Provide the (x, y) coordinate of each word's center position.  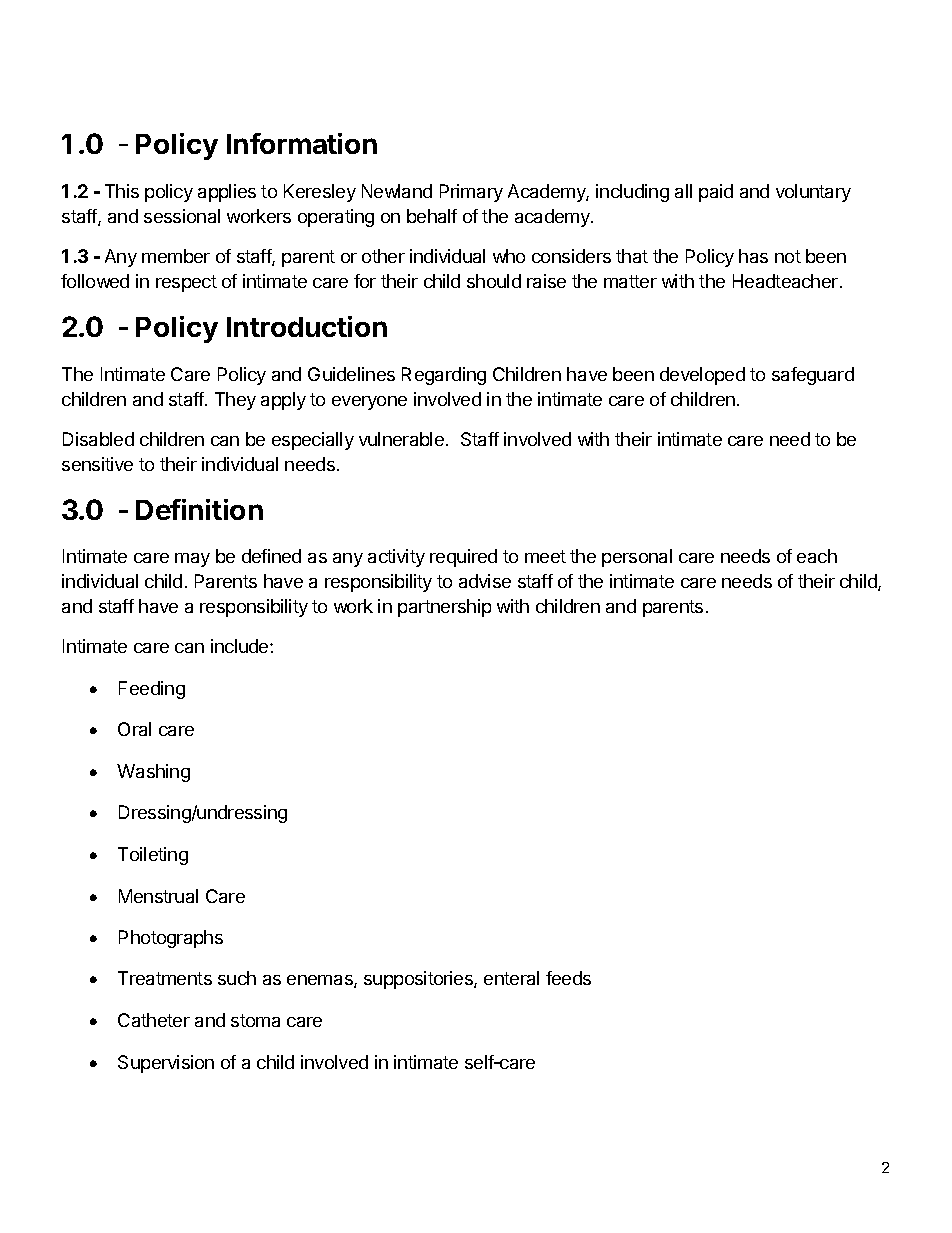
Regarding (444, 376)
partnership (444, 608)
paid (716, 193)
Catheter (154, 1020)
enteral (511, 978)
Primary (471, 193)
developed (702, 376)
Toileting (153, 856)
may (192, 560)
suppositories (419, 980)
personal (637, 558)
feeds (568, 978)
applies (227, 193)
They (235, 401)
